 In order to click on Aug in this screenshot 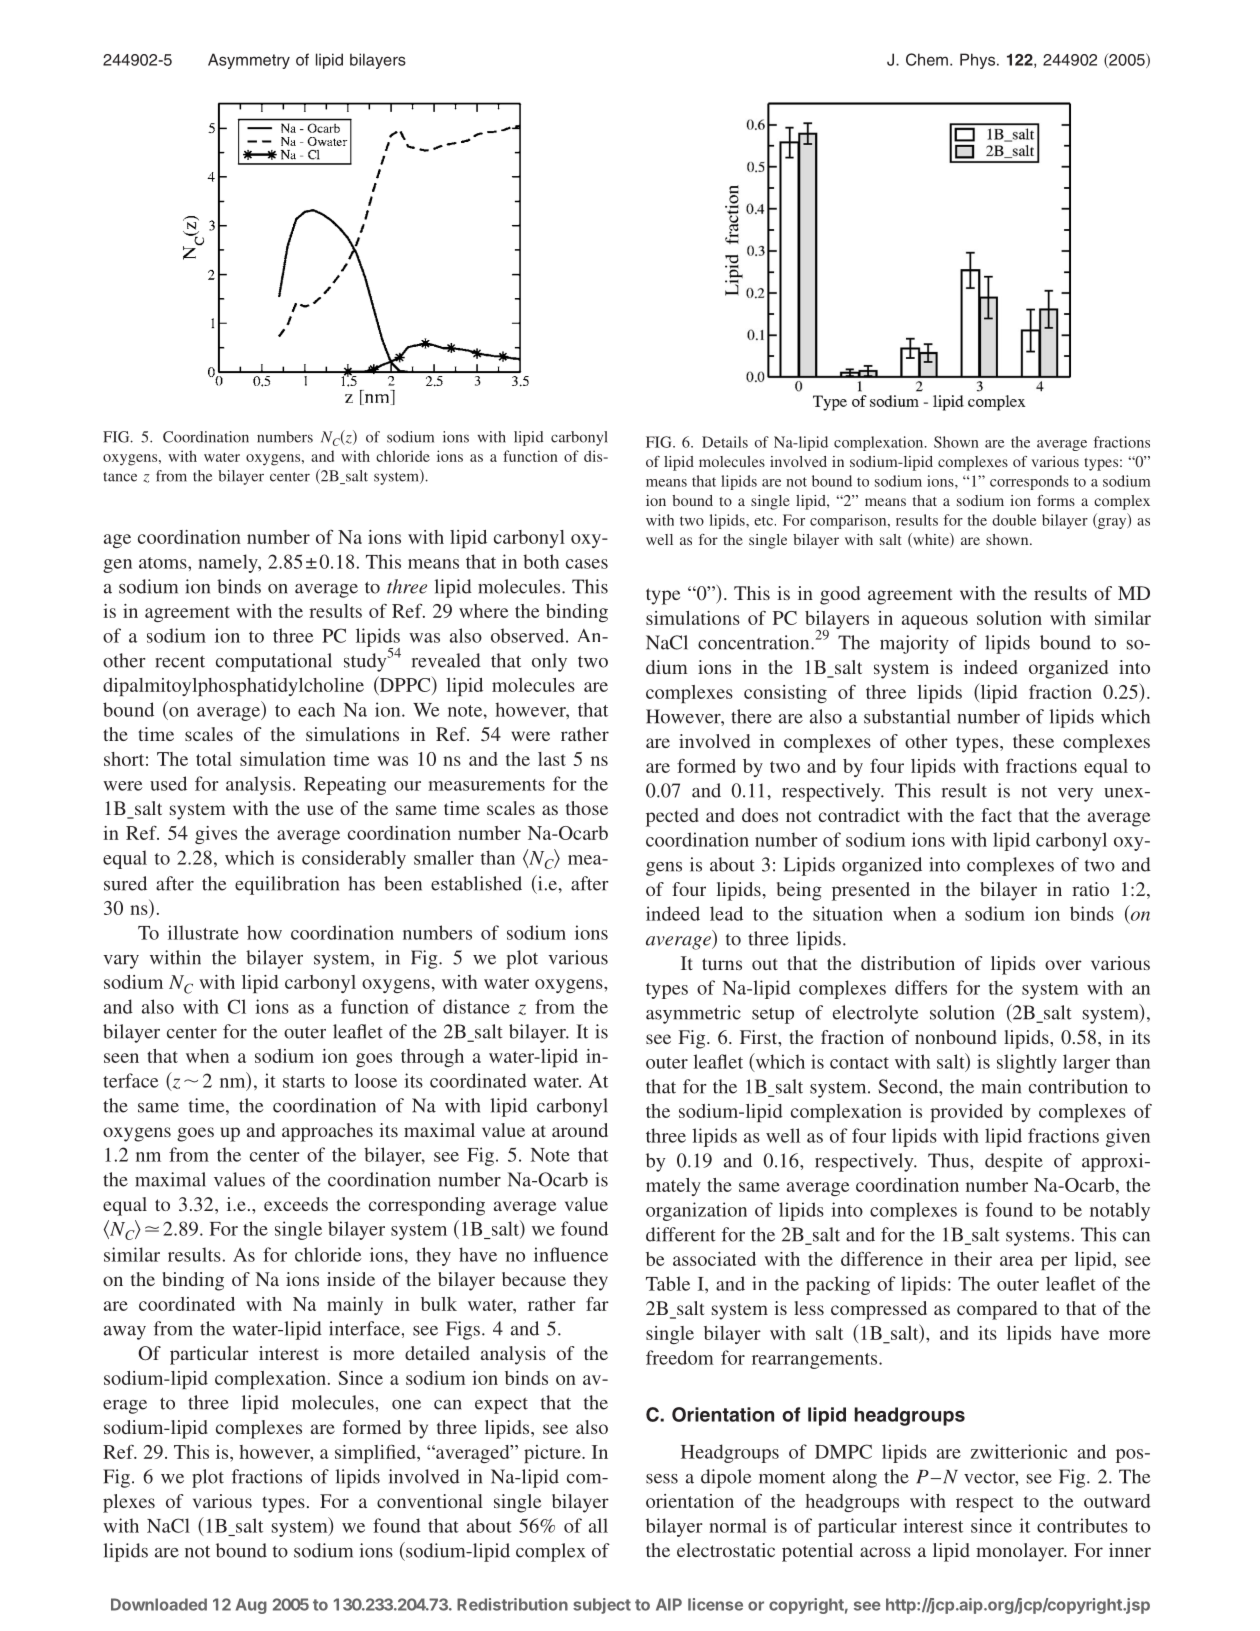, I will do `click(251, 1606)`.
